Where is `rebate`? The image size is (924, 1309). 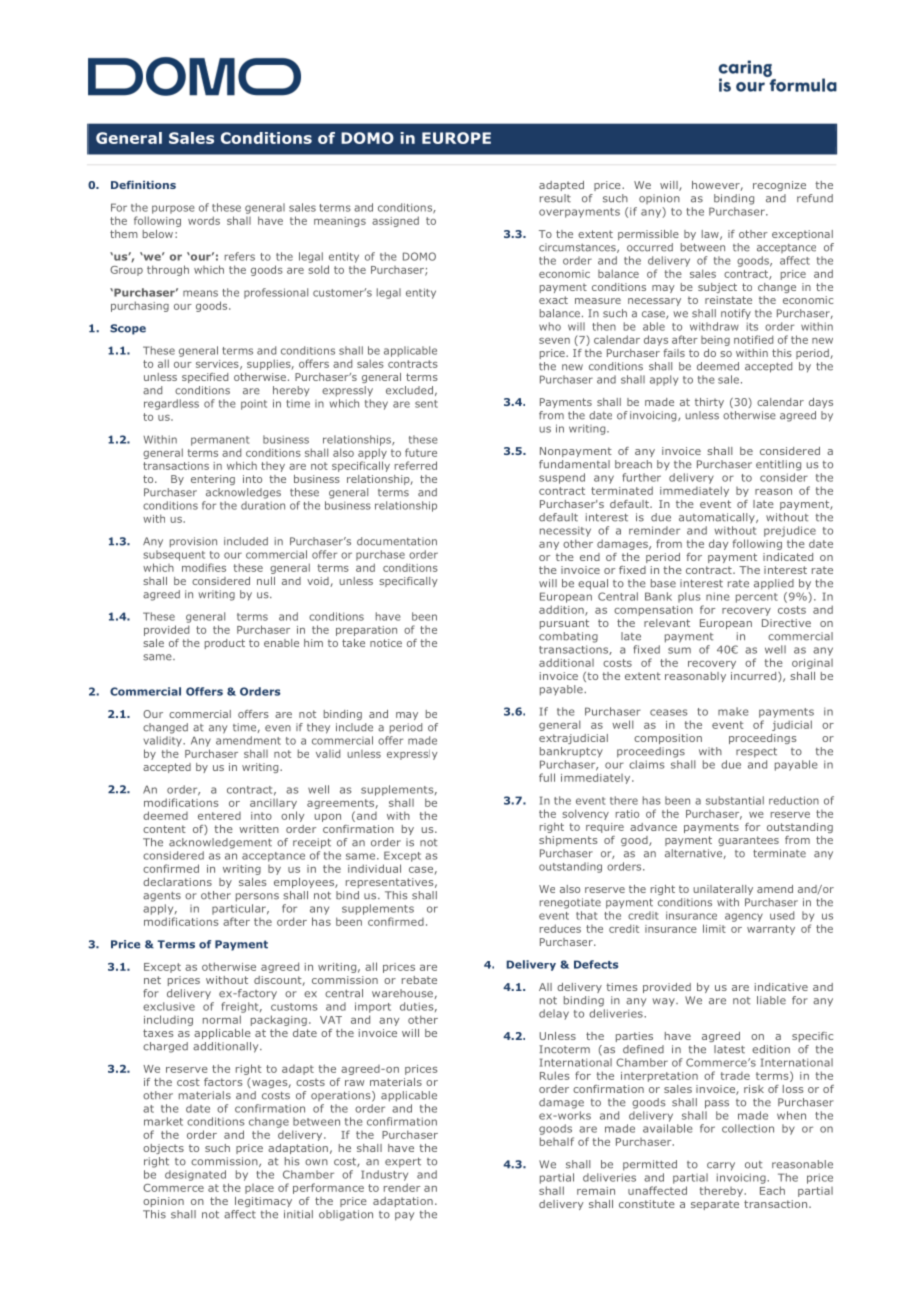 rebate is located at coordinates (419, 980).
